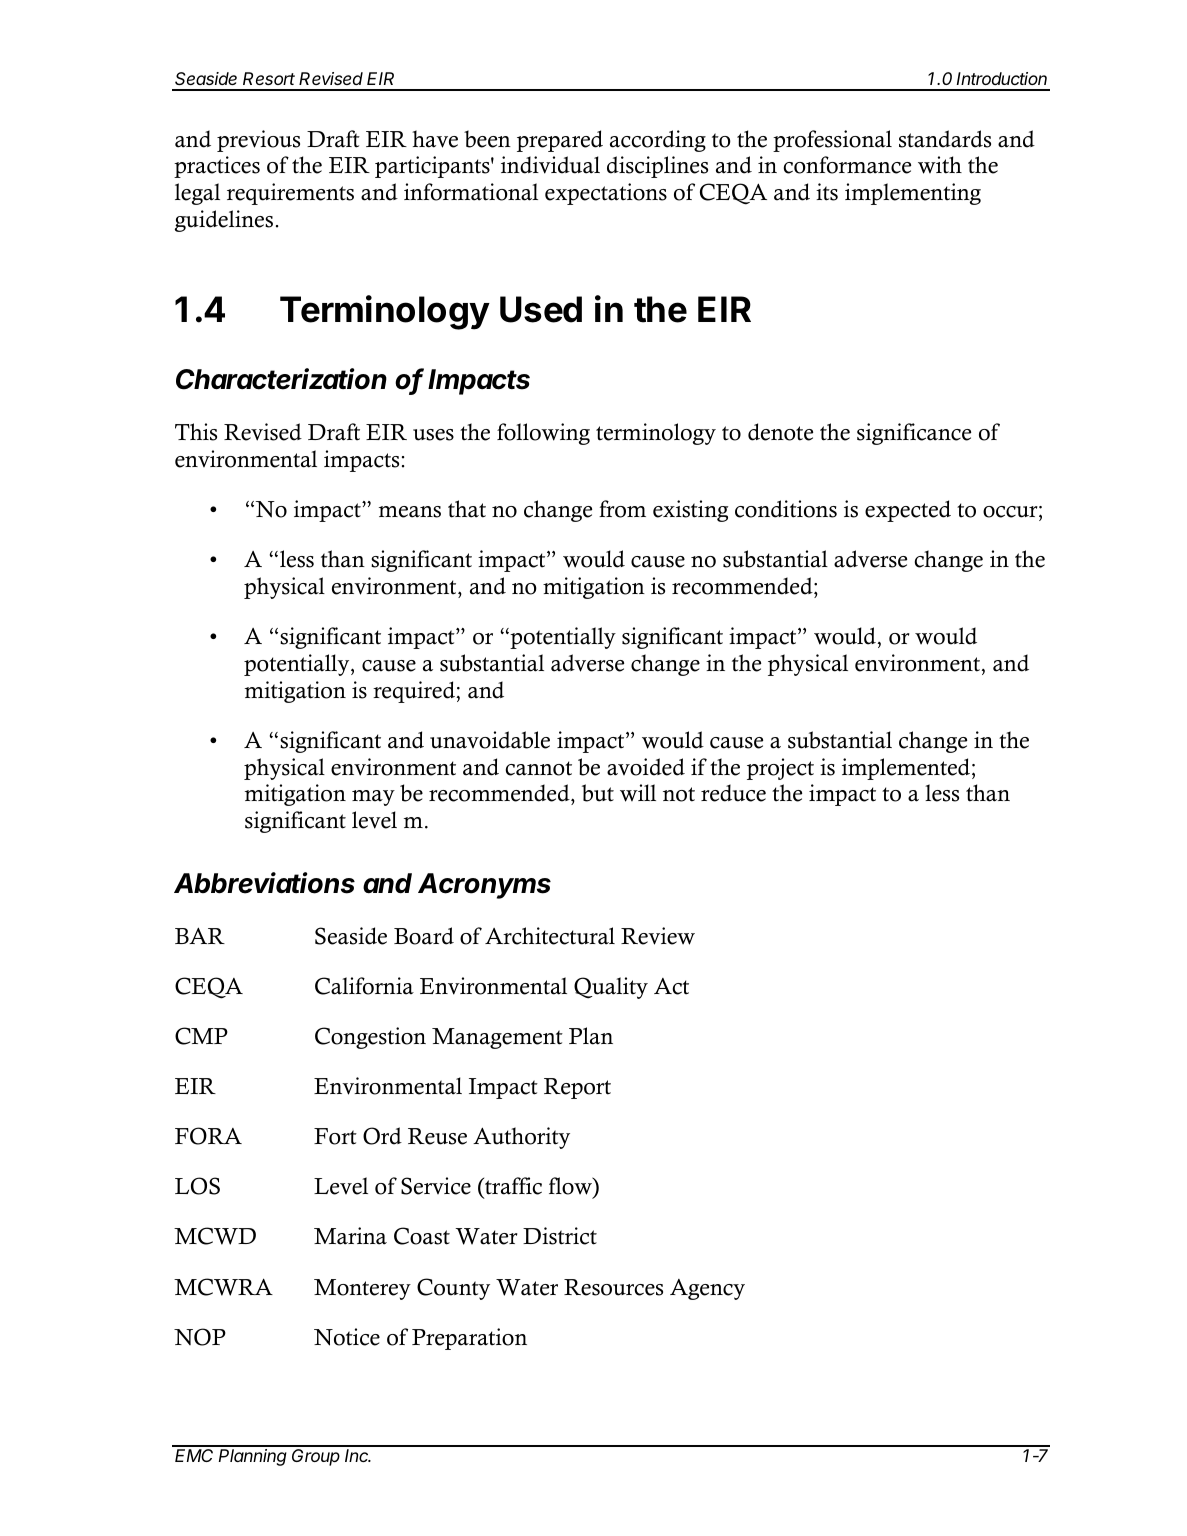 Image resolution: width=1187 pixels, height=1536 pixels. What do you see at coordinates (780, 769) in the page?
I see `project` at bounding box center [780, 769].
